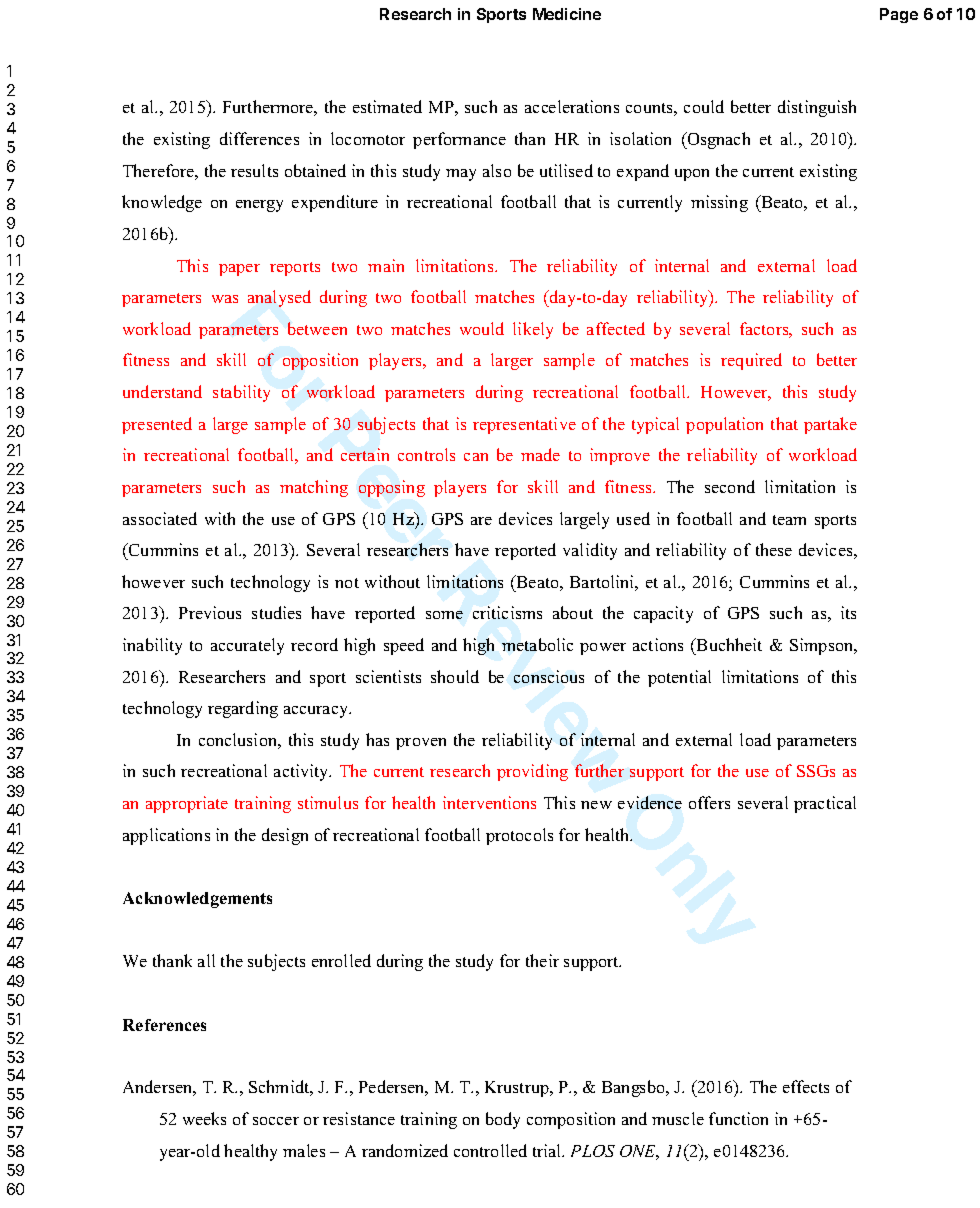 Image resolution: width=980 pixels, height=1208 pixels. What do you see at coordinates (817, 108) in the screenshot?
I see `distinguish` at bounding box center [817, 108].
